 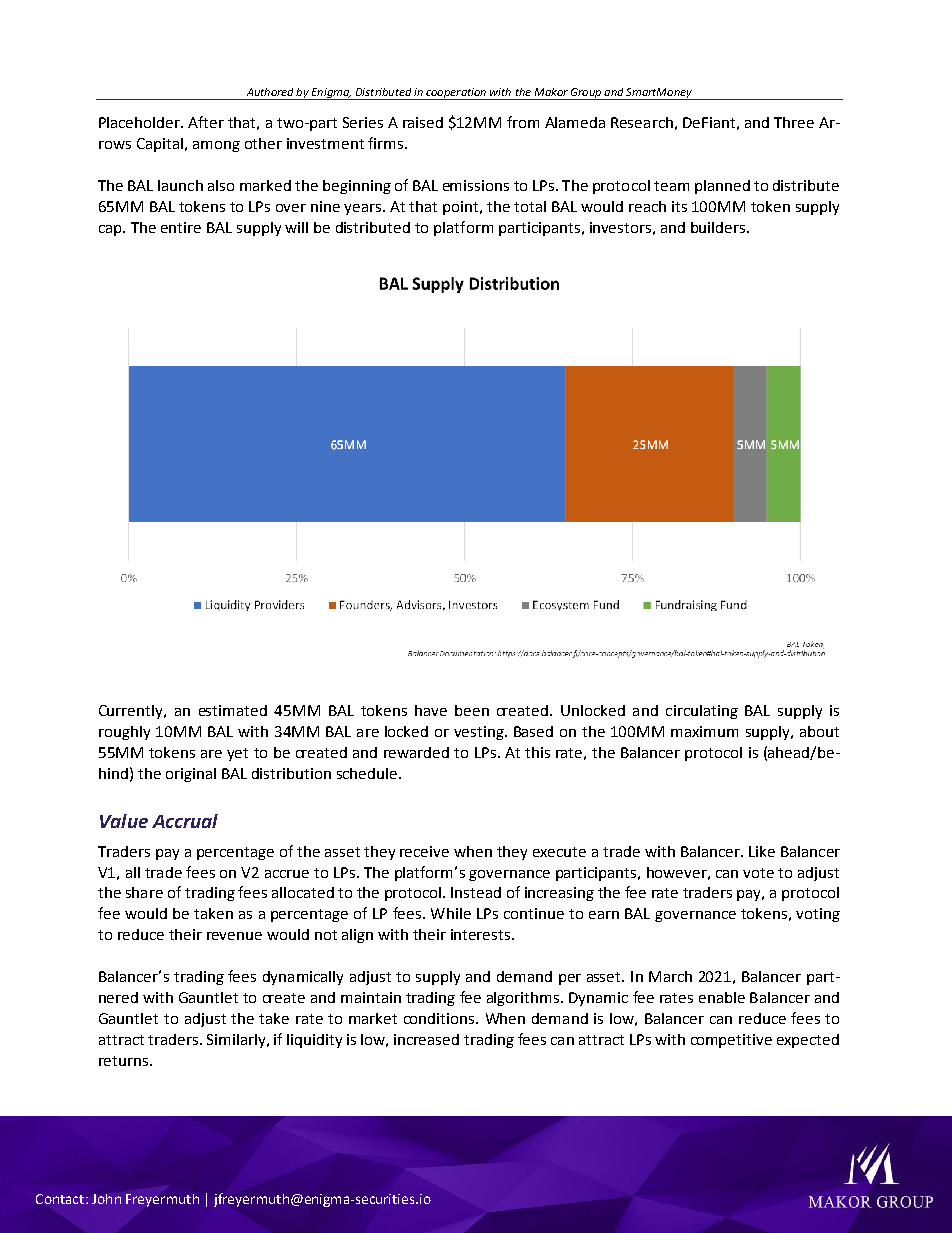 What do you see at coordinates (124, 821) in the document?
I see `Value` at bounding box center [124, 821].
